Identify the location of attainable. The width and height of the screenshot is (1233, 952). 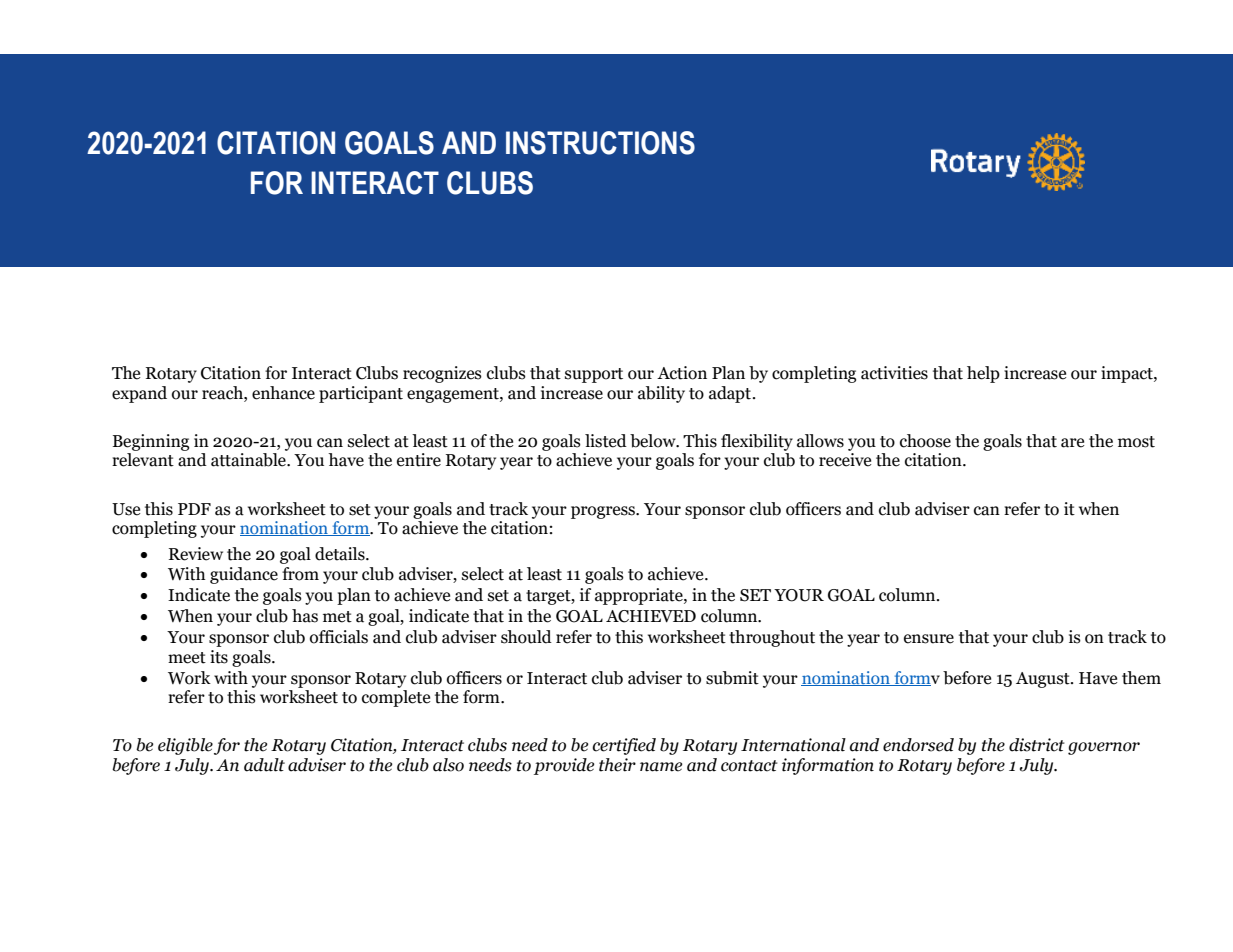
(249, 460).
